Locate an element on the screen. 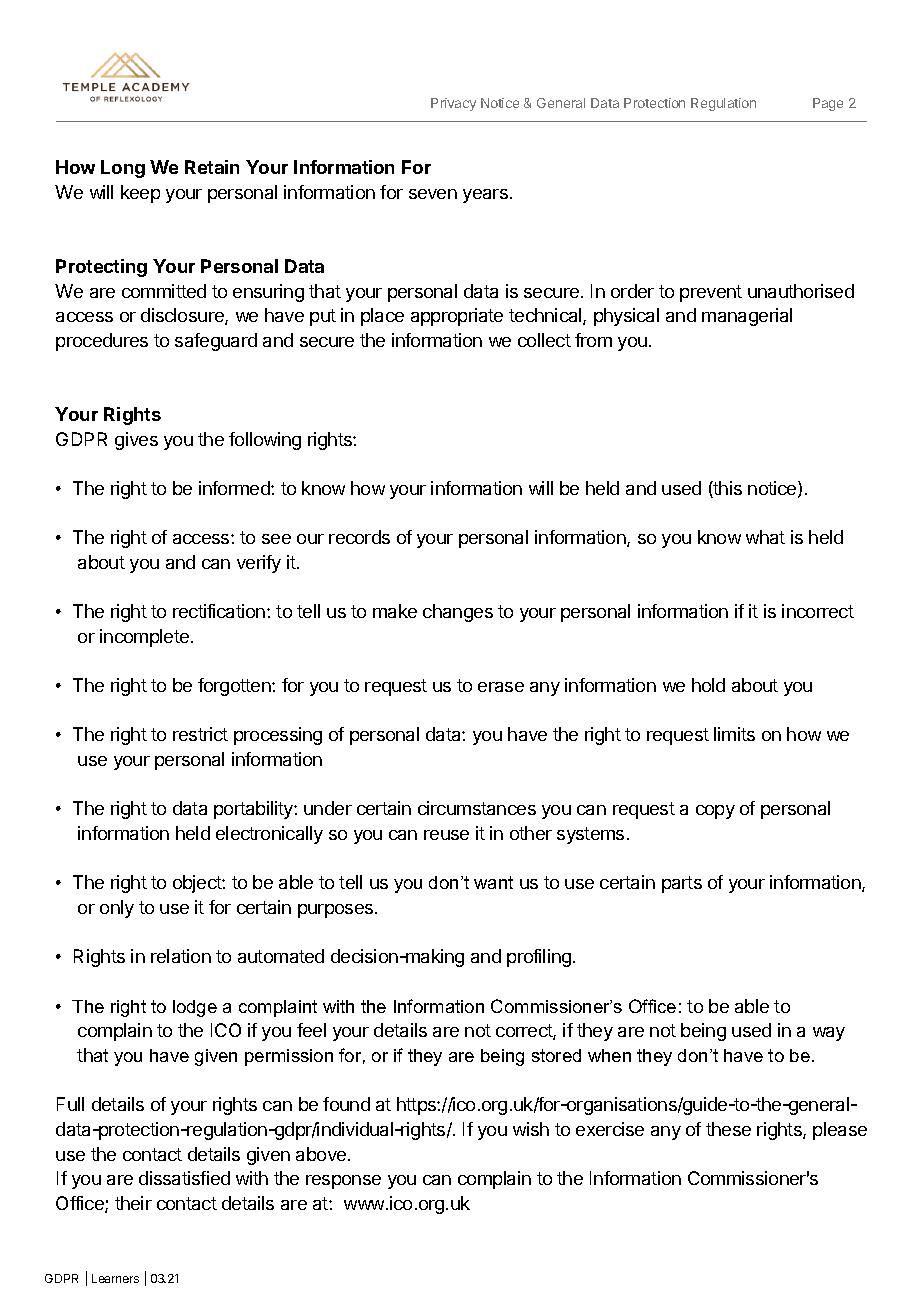  way is located at coordinates (829, 1034).
